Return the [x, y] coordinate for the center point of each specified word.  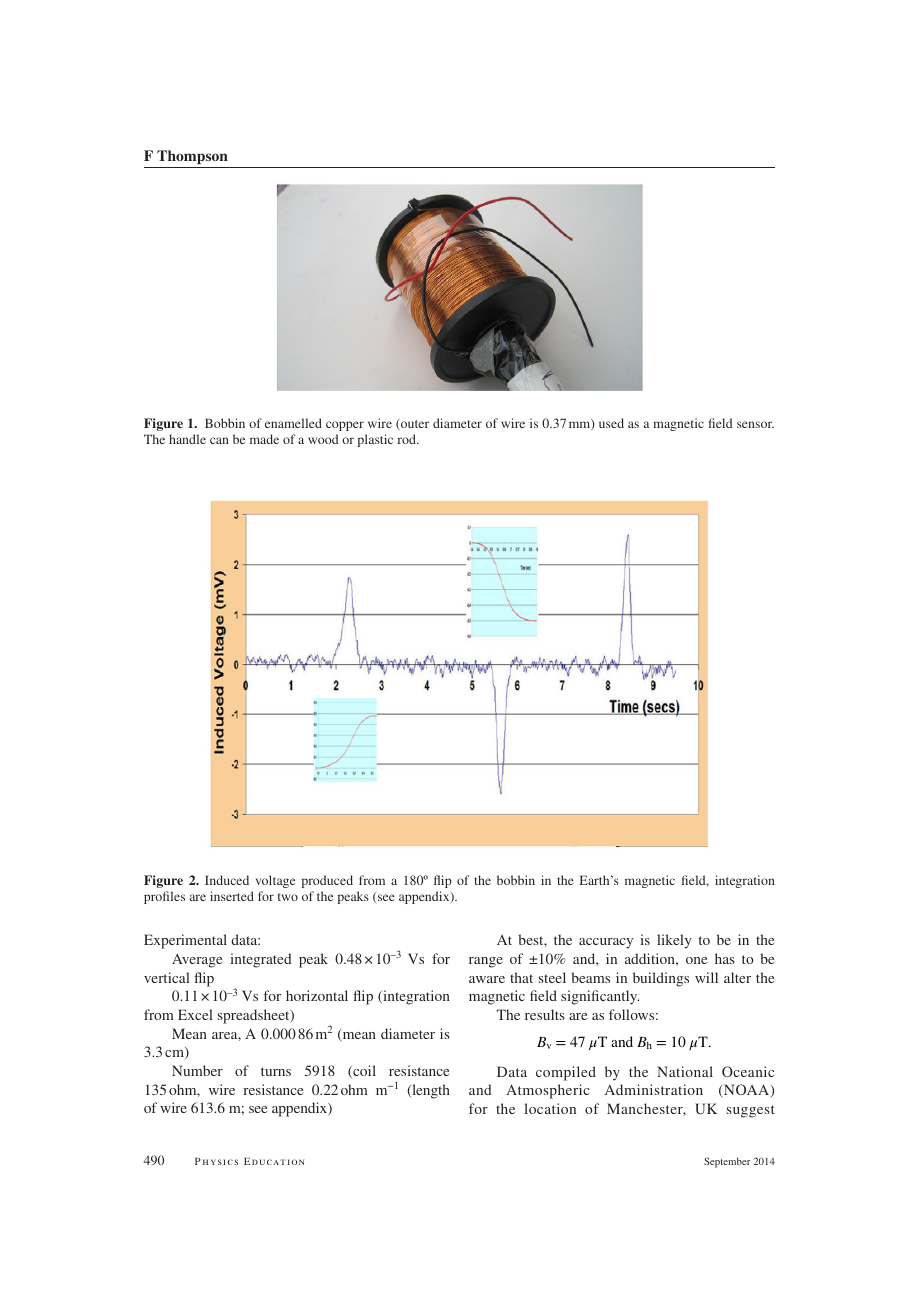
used [611, 423]
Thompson [192, 157]
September [727, 1162]
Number [197, 1070]
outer [414, 425]
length [430, 1091]
